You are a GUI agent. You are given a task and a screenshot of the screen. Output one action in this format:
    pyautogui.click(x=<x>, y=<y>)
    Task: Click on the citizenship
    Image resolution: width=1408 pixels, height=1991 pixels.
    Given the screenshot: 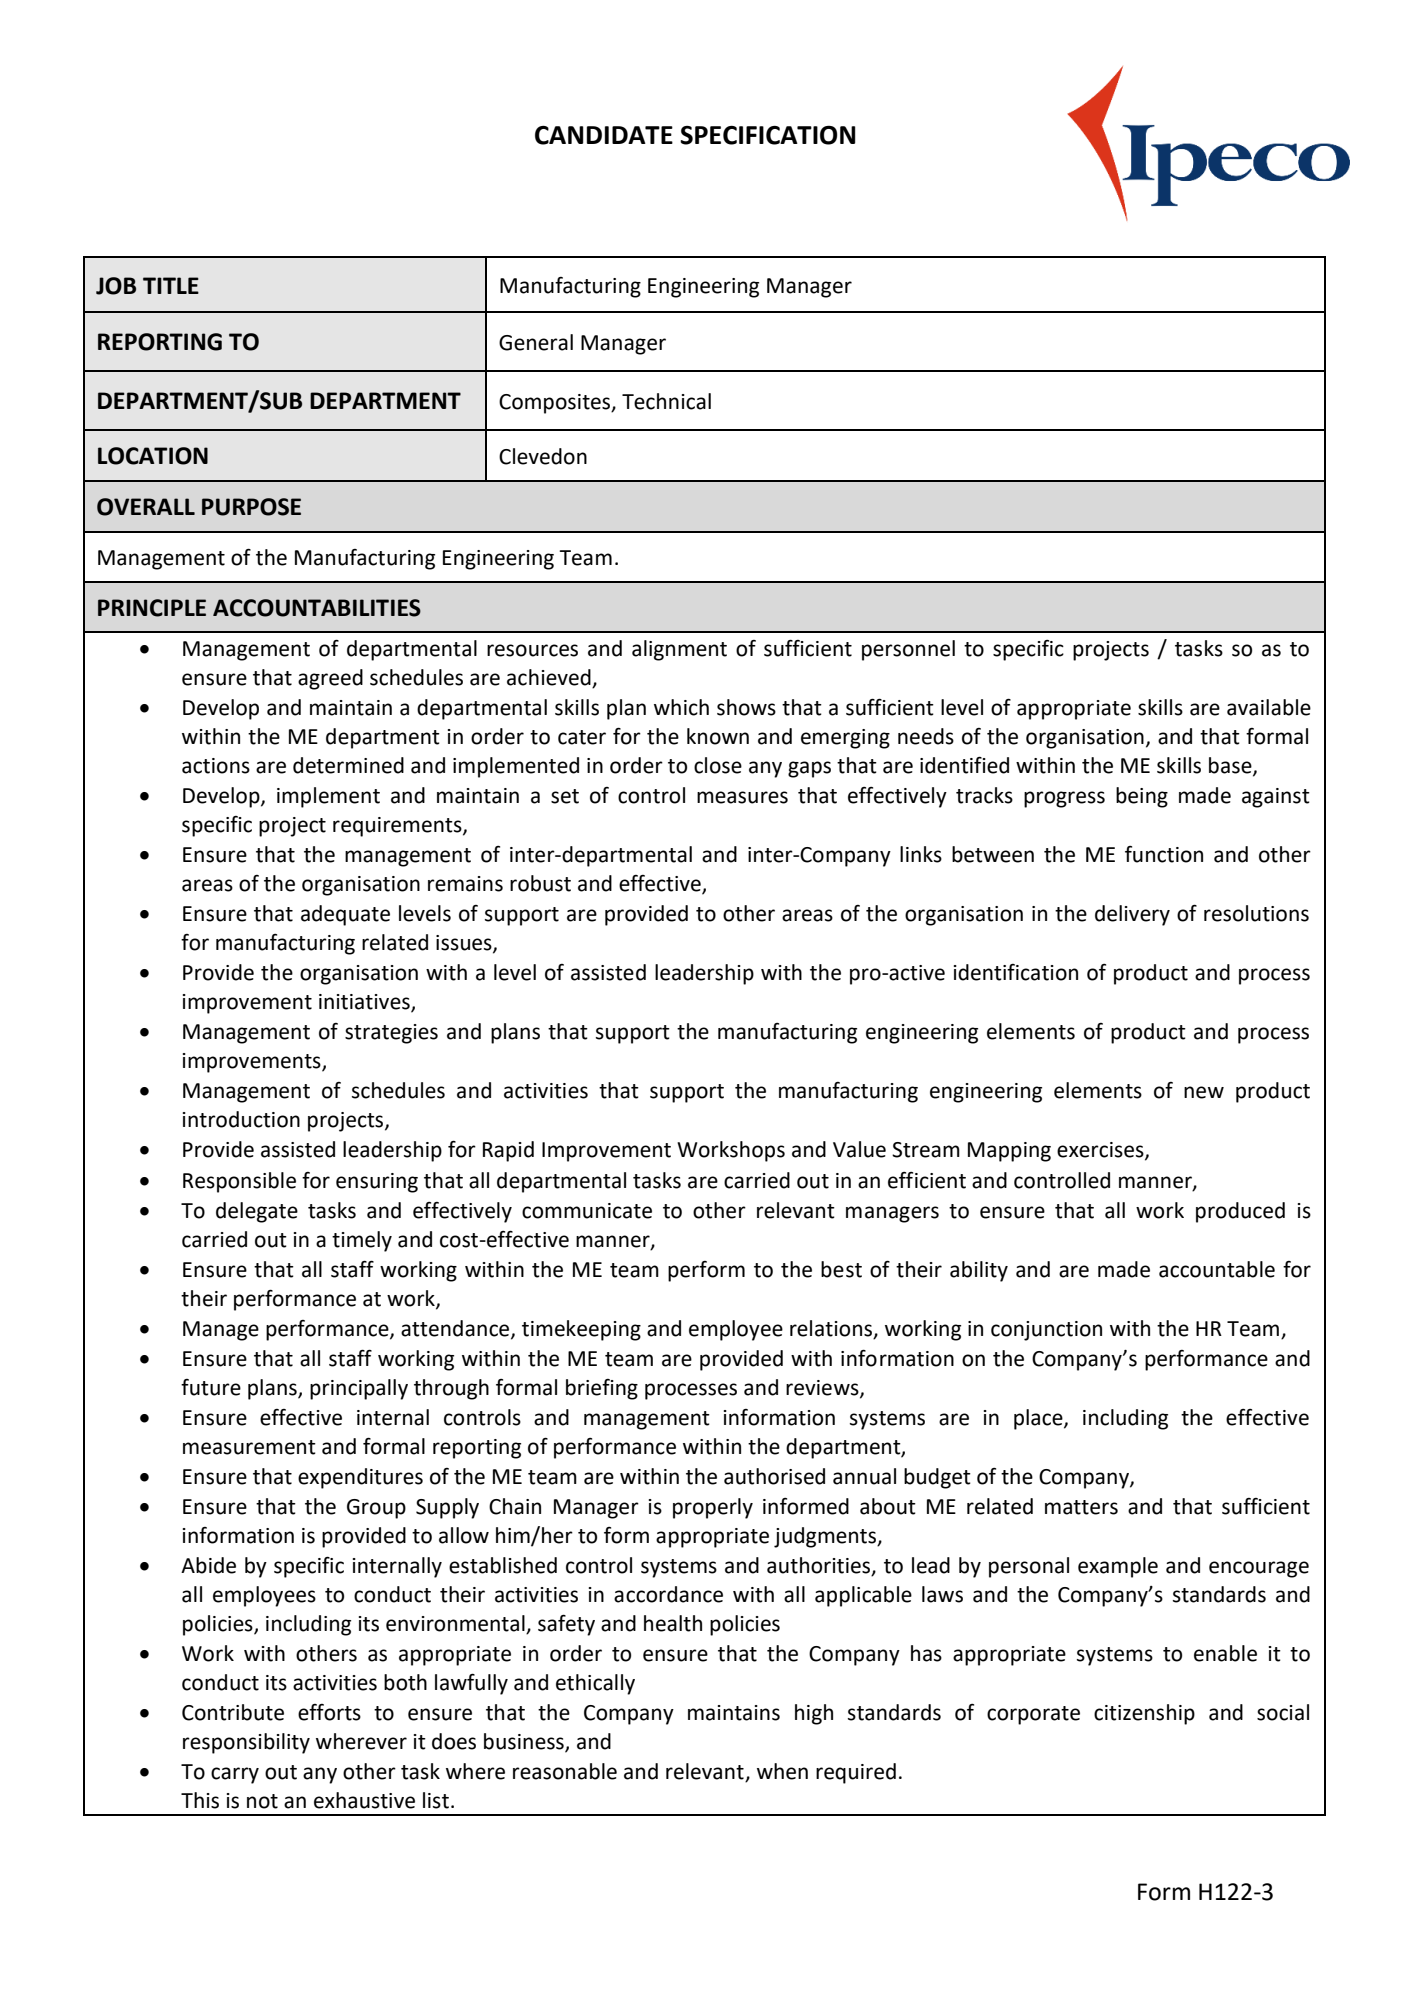 What is the action you would take?
    pyautogui.click(x=1144, y=1714)
